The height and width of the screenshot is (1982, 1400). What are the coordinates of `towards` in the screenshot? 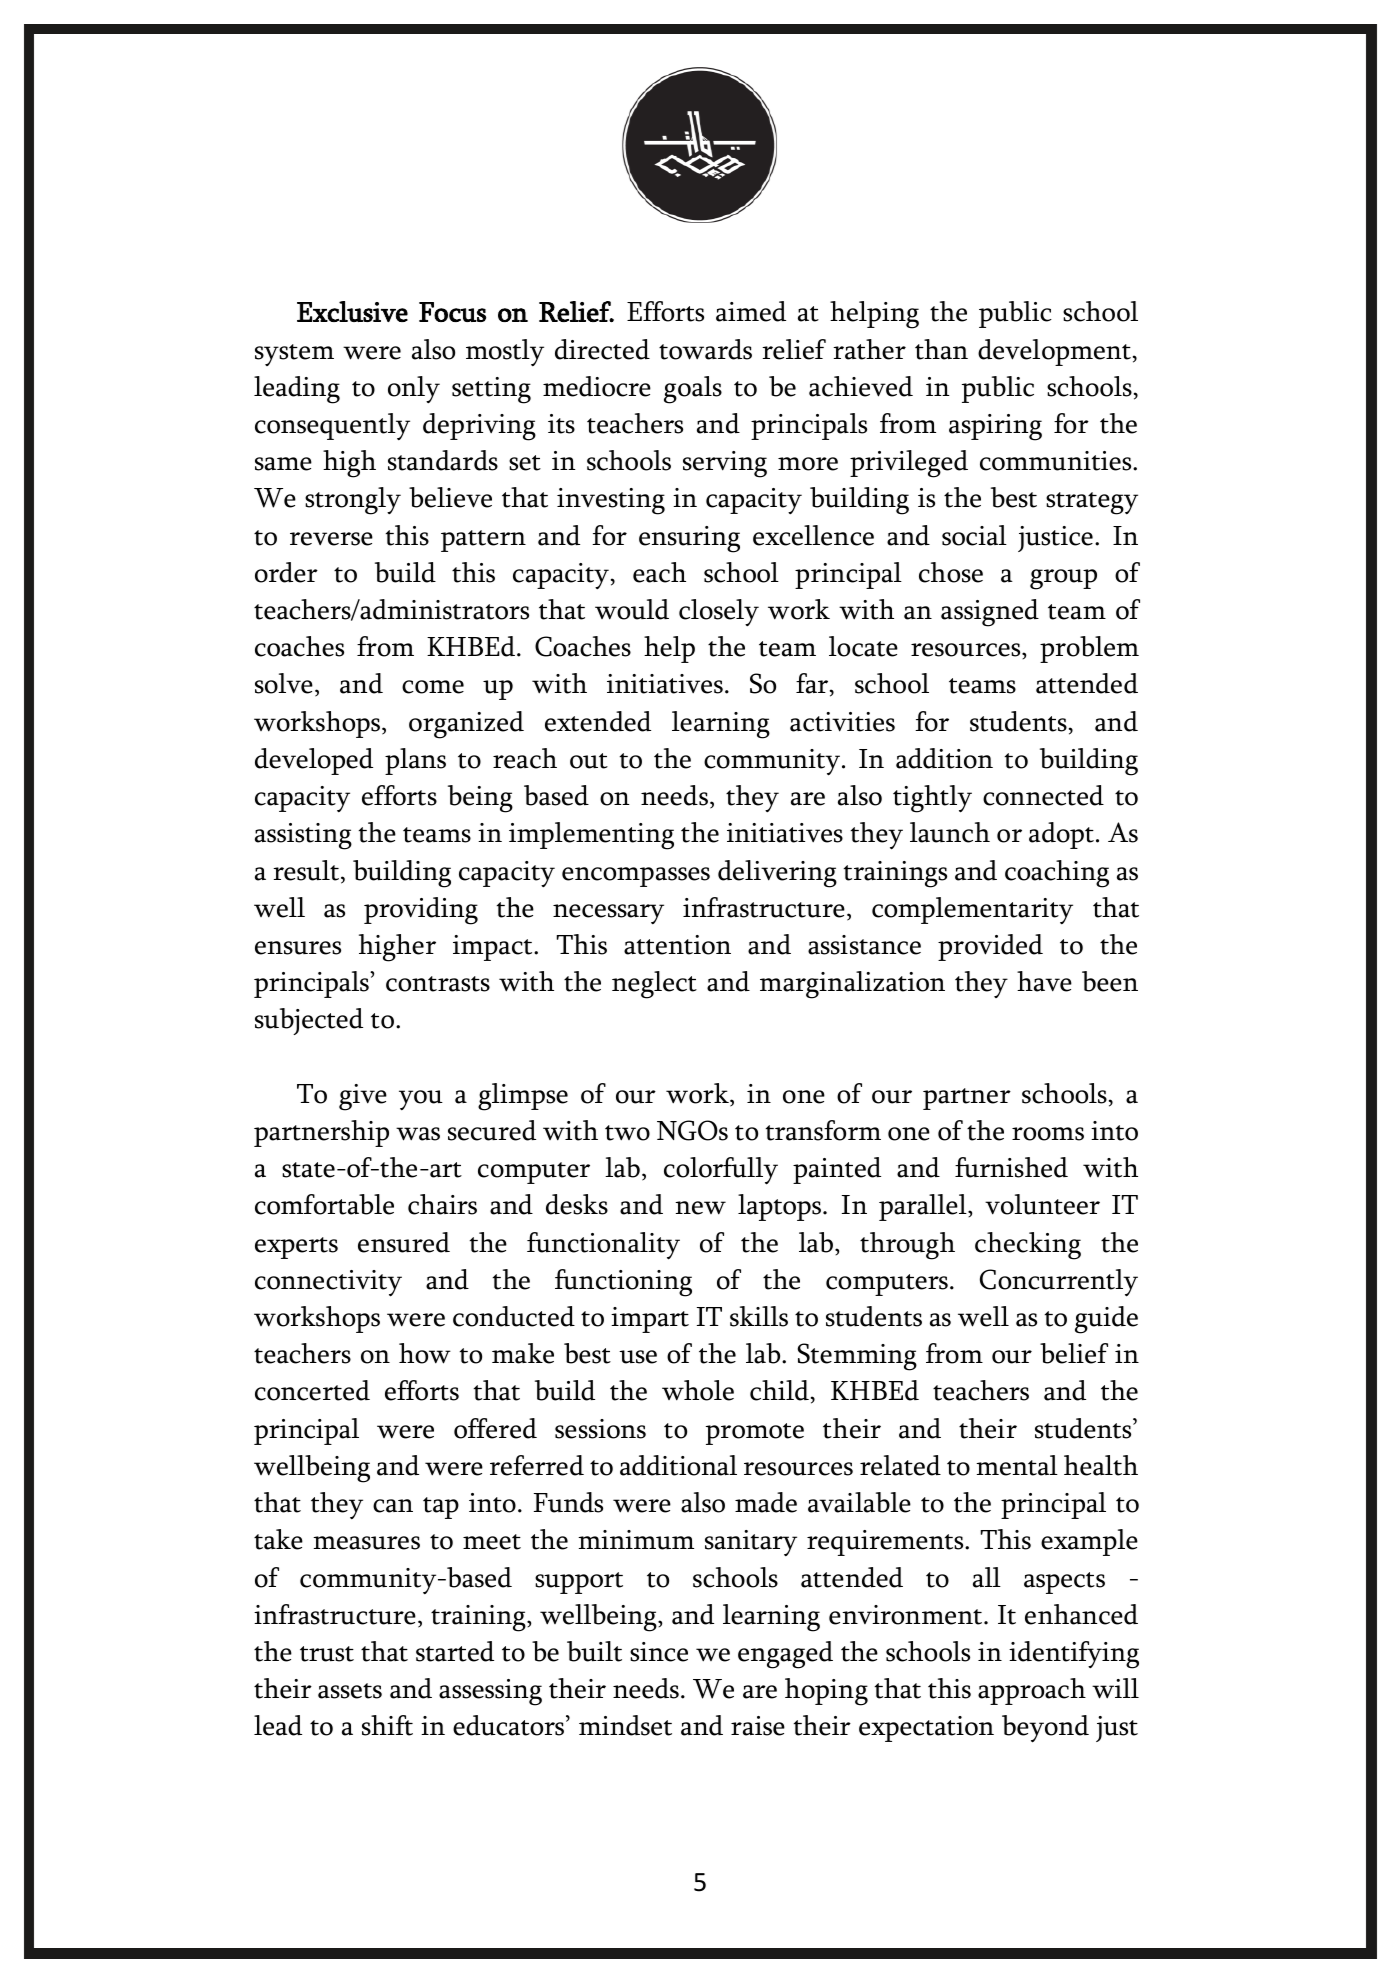 It's located at (705, 349).
